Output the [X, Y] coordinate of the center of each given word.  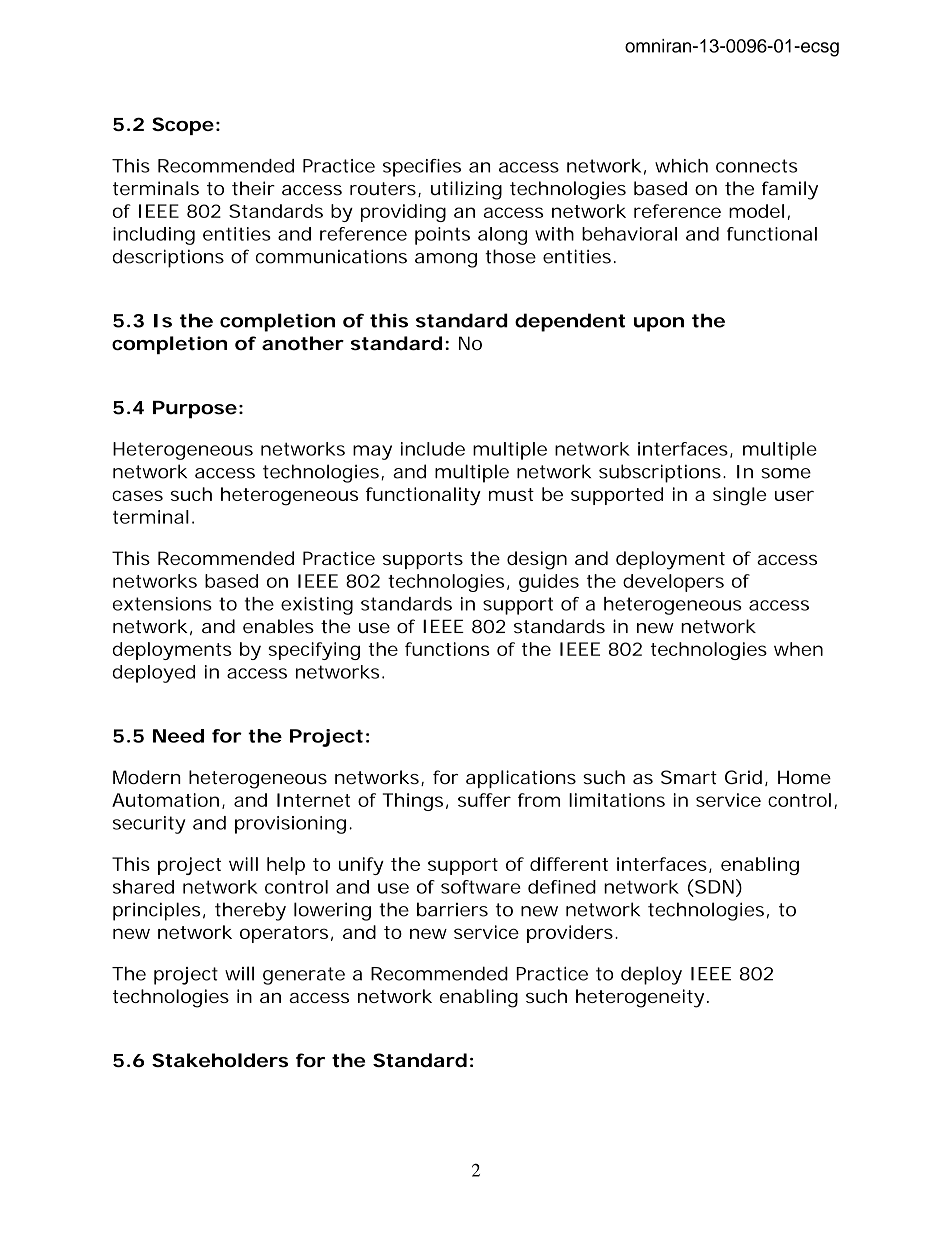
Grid [743, 777]
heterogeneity [640, 998]
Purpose [195, 410]
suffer [484, 800]
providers [571, 934]
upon [659, 324]
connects [757, 166]
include [433, 449]
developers [673, 583]
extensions [162, 604]
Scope [183, 126]
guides [549, 583]
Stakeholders [220, 1060]
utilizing [466, 190]
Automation [165, 800]
